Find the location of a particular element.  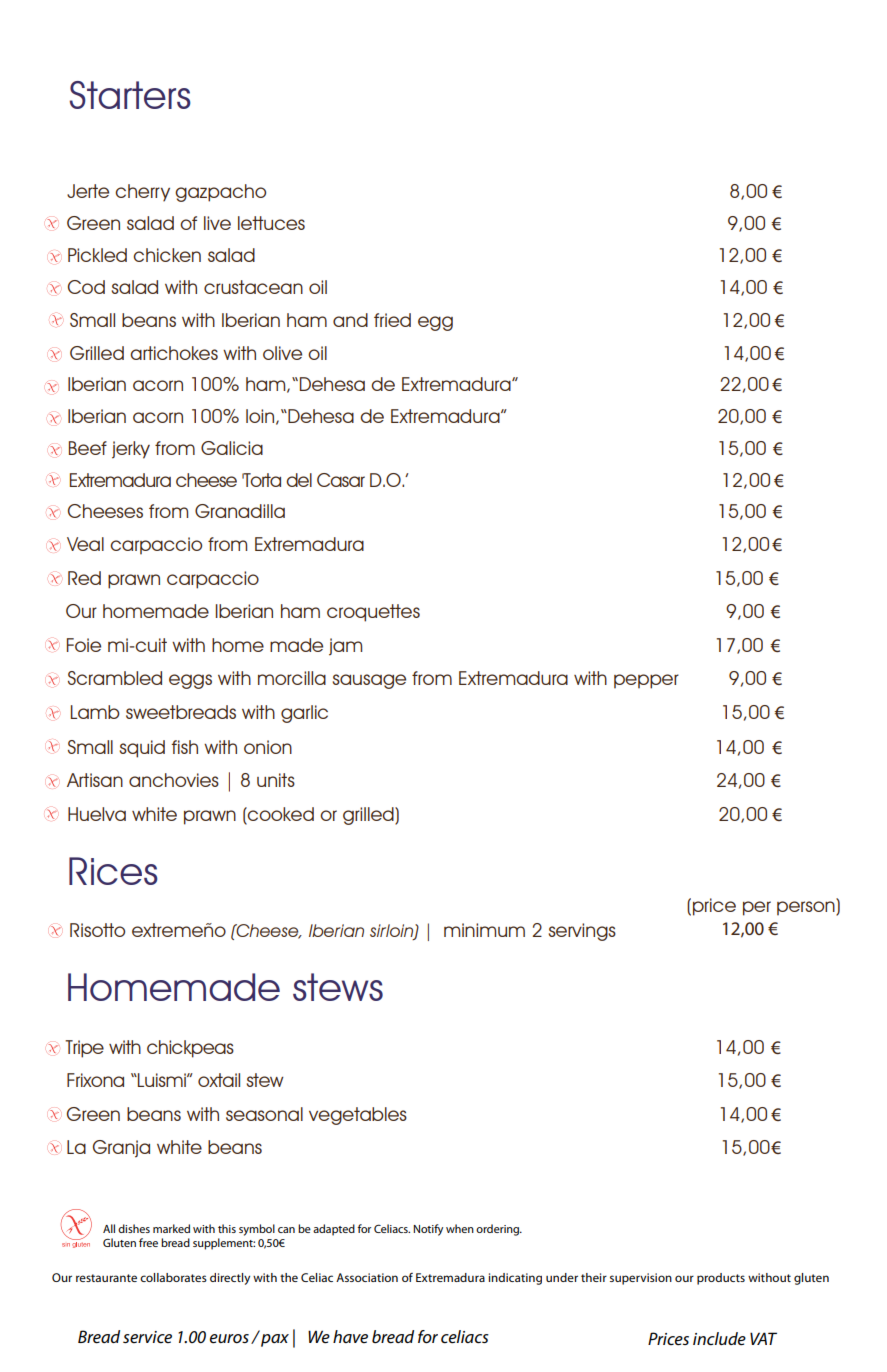

servings is located at coordinates (582, 932).
